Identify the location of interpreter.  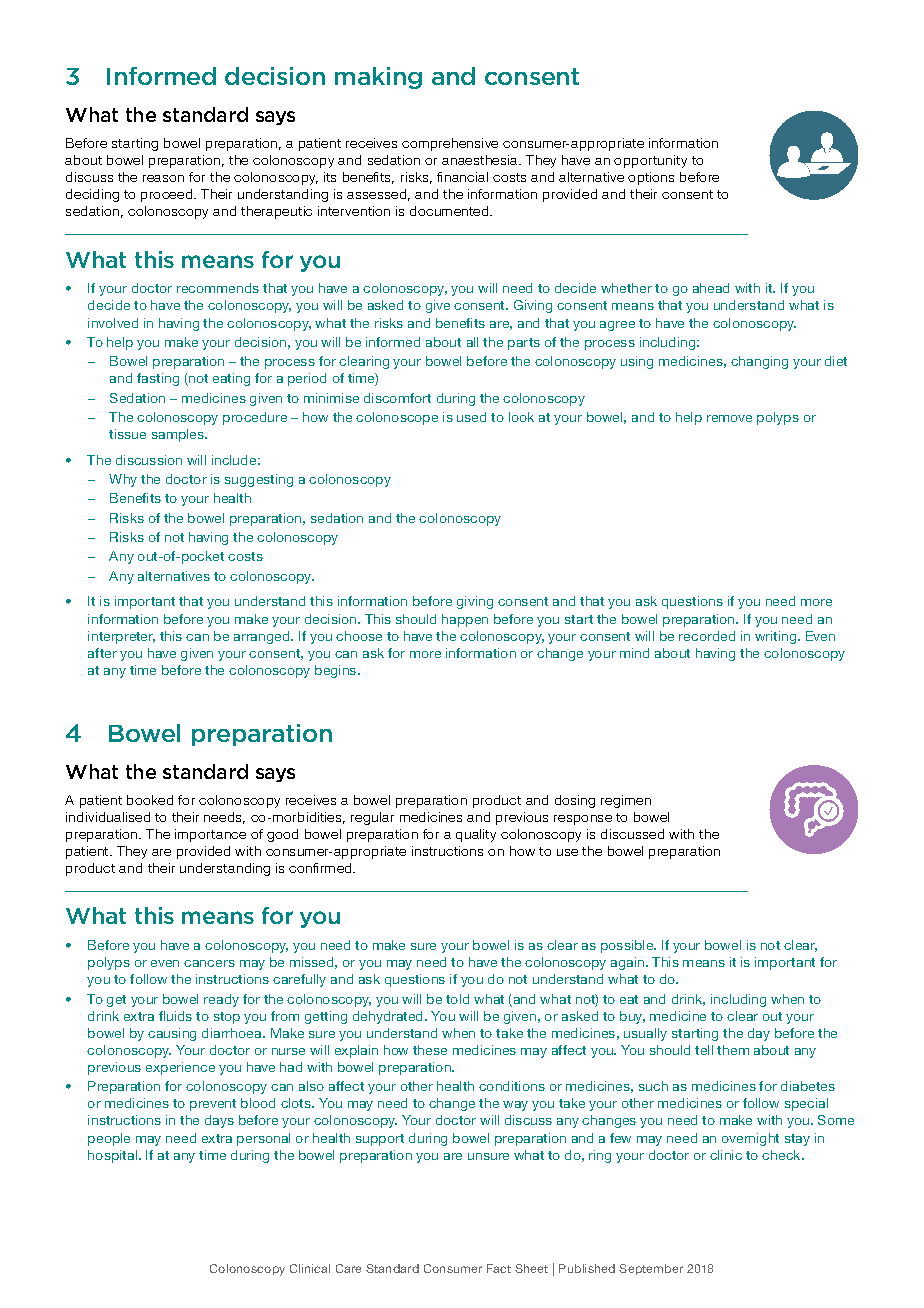
(121, 637).
